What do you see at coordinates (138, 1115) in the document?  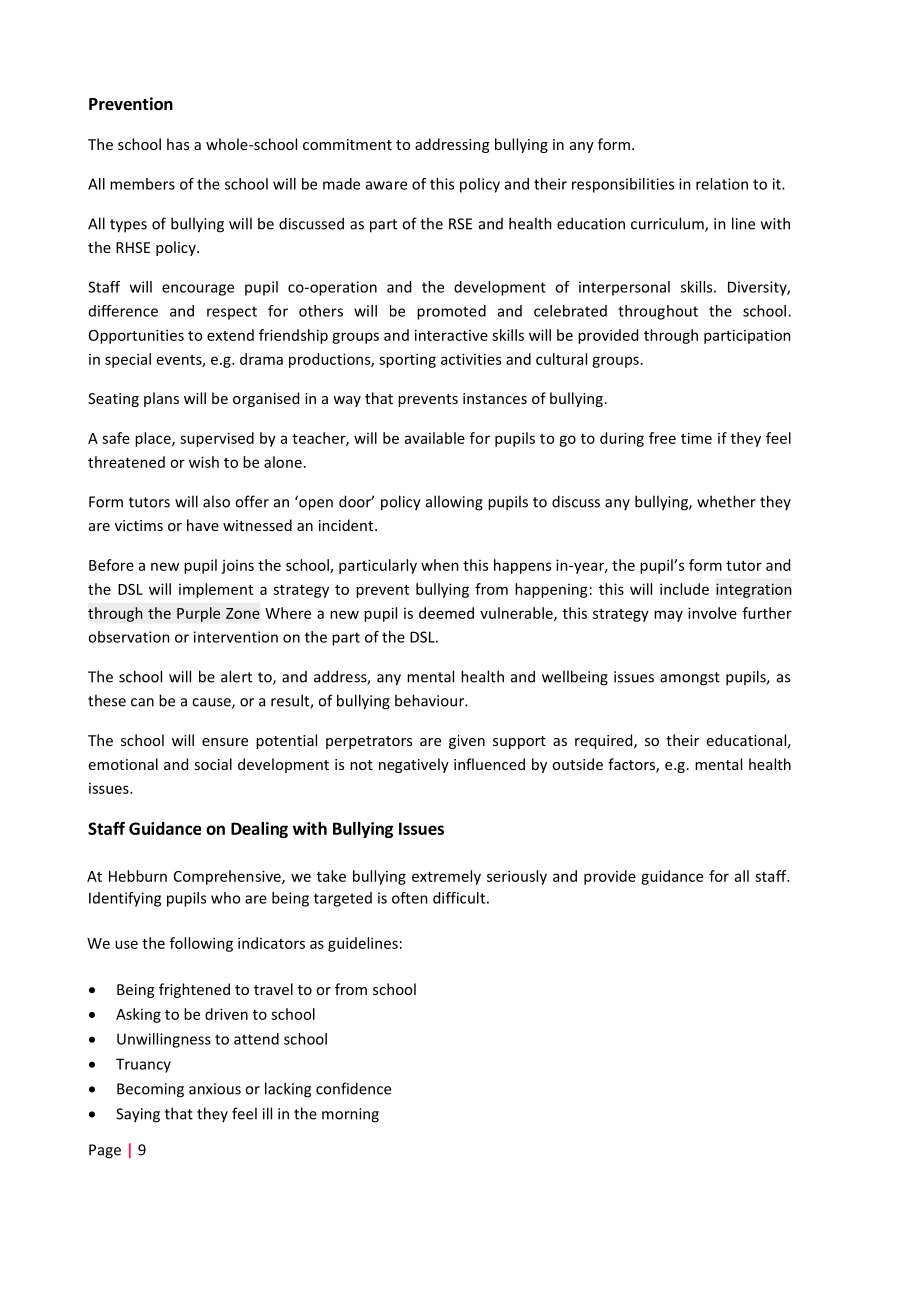 I see `Saying` at bounding box center [138, 1115].
